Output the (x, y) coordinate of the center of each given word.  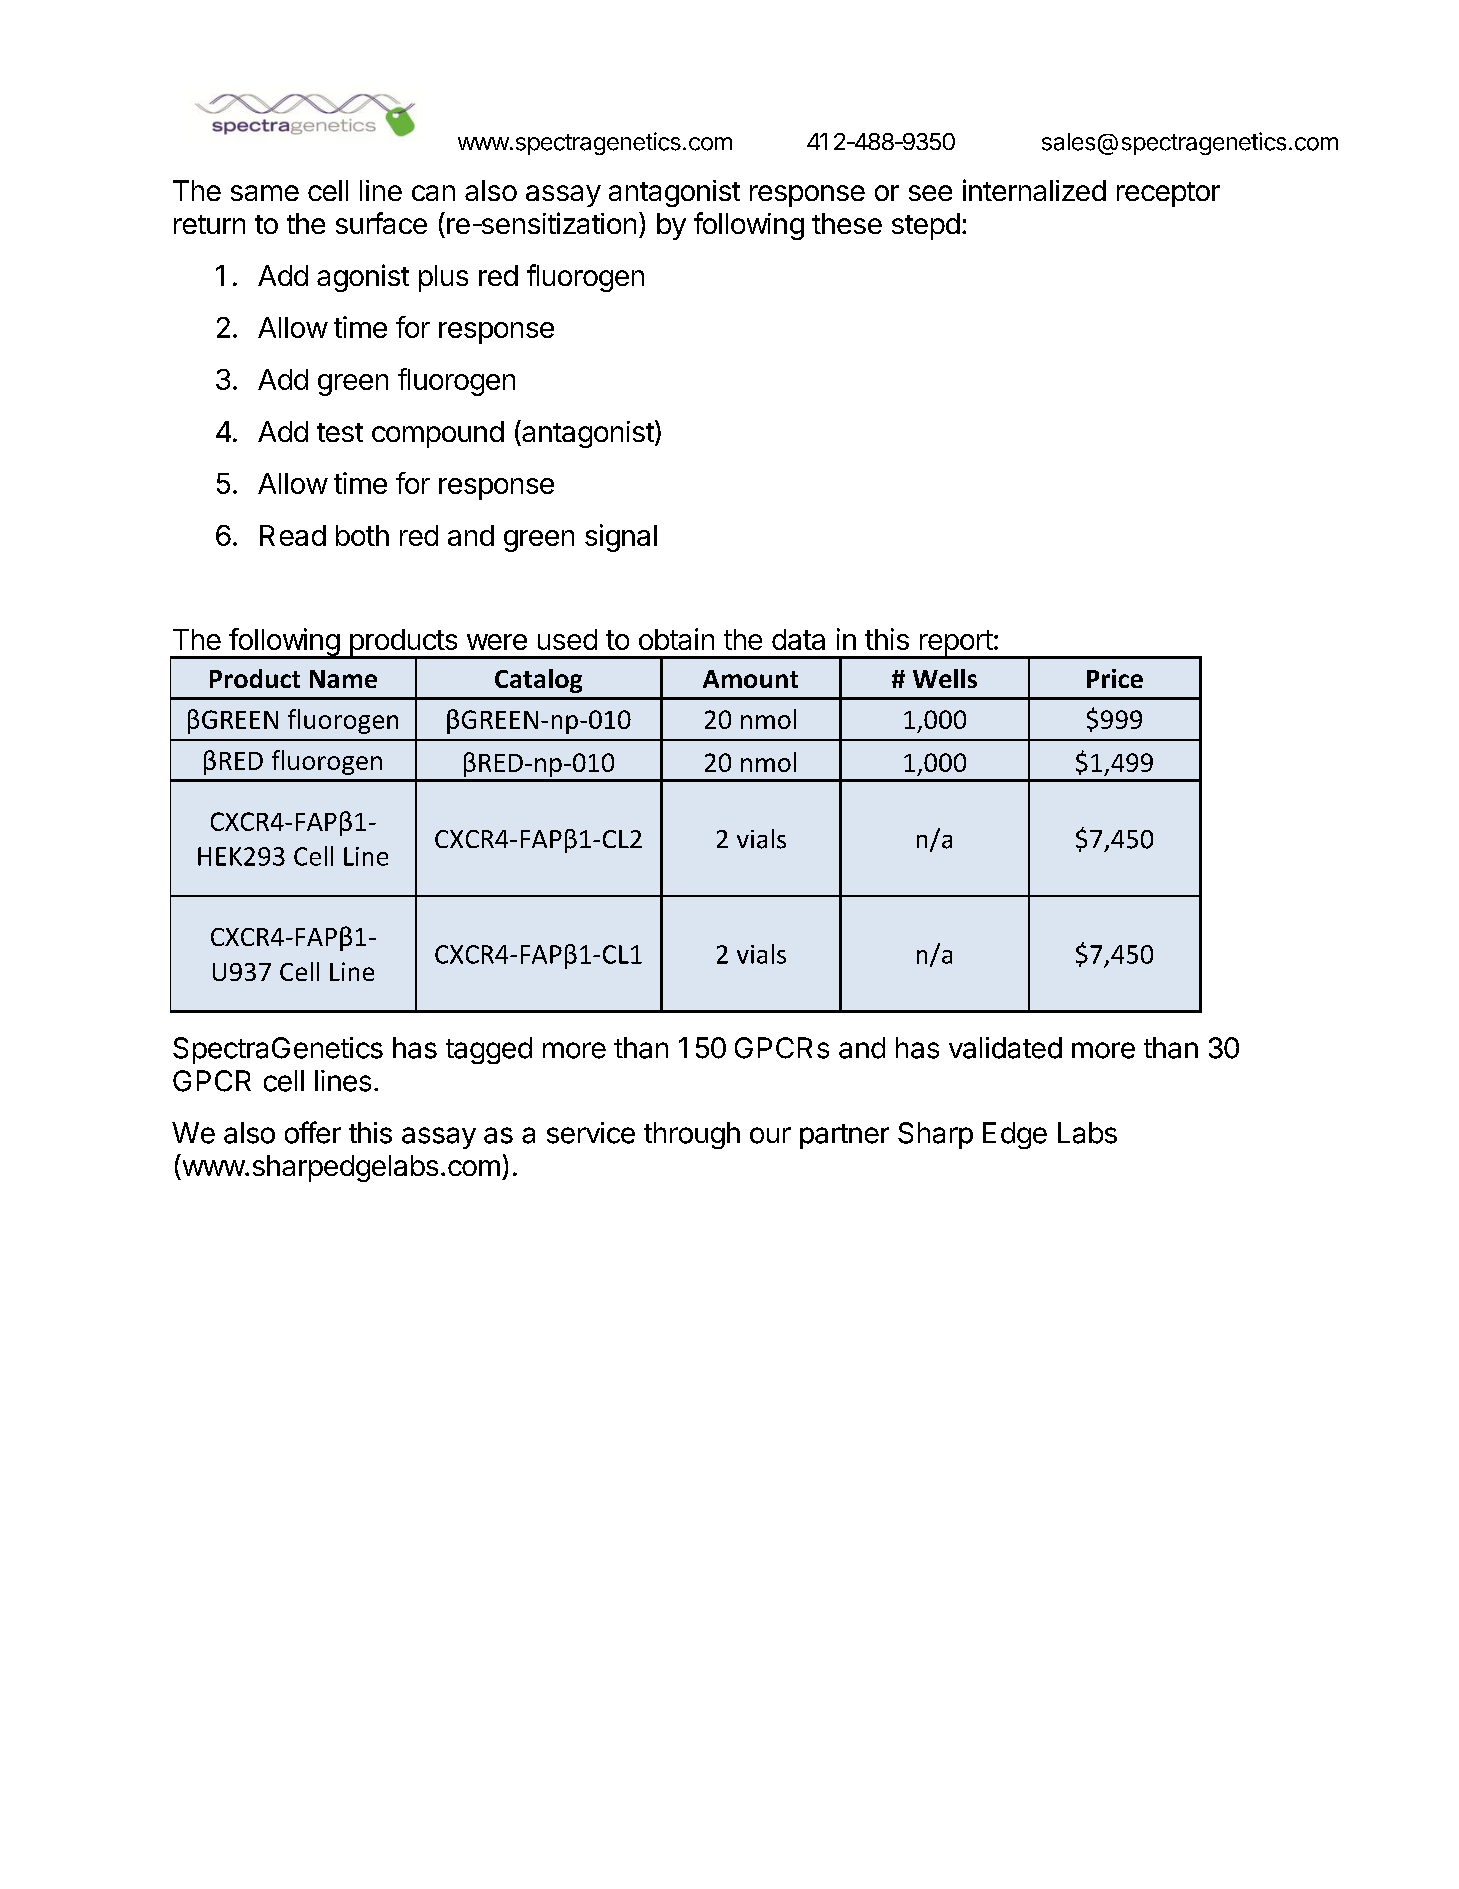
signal (621, 538)
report (955, 644)
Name (343, 679)
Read (293, 535)
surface (381, 223)
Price (1115, 678)
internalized (1034, 190)
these (847, 223)
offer (313, 1132)
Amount (750, 679)
